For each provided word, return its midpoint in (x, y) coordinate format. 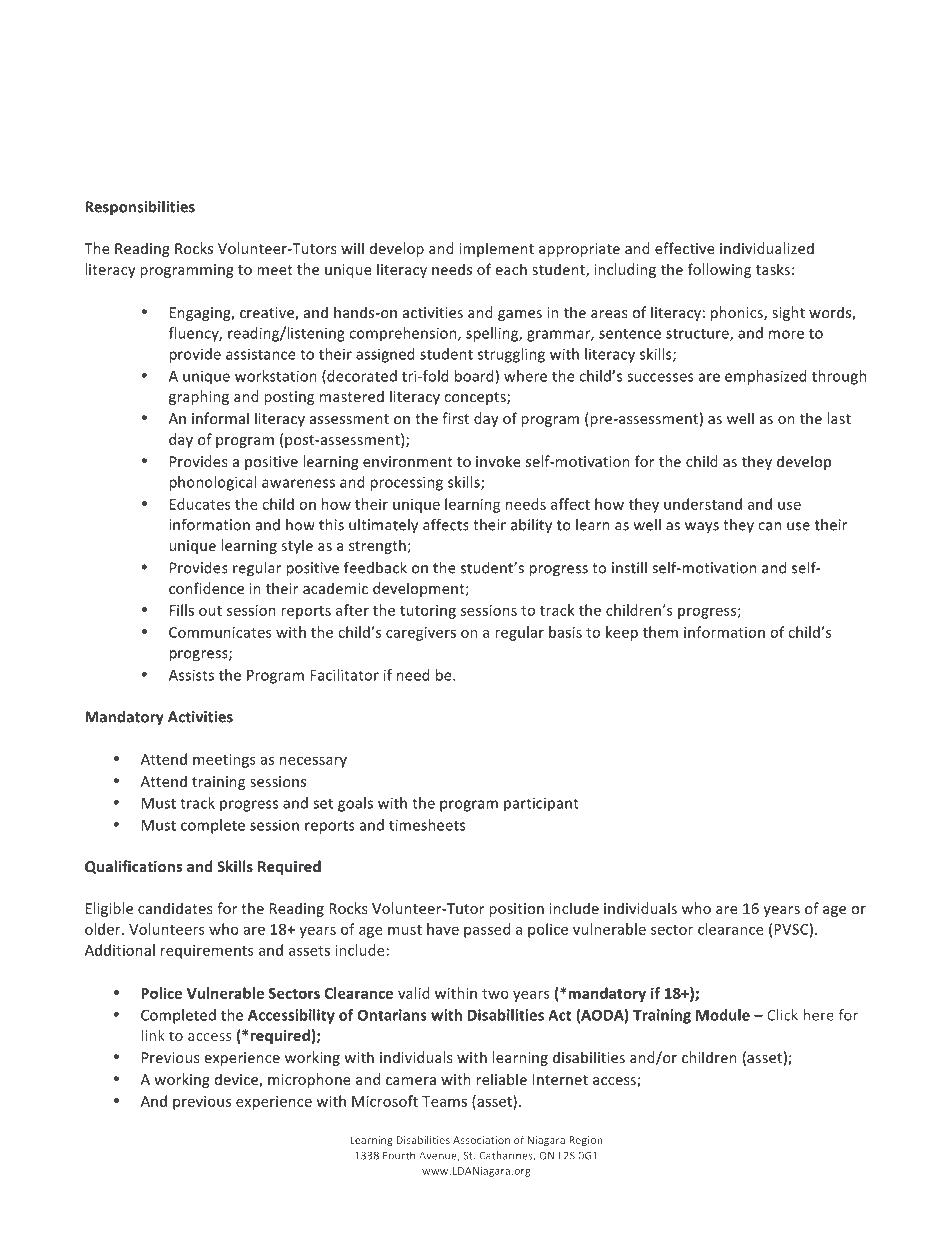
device (237, 1080)
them (660, 632)
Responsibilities (140, 208)
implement (496, 249)
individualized (767, 248)
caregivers (421, 634)
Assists (191, 675)
